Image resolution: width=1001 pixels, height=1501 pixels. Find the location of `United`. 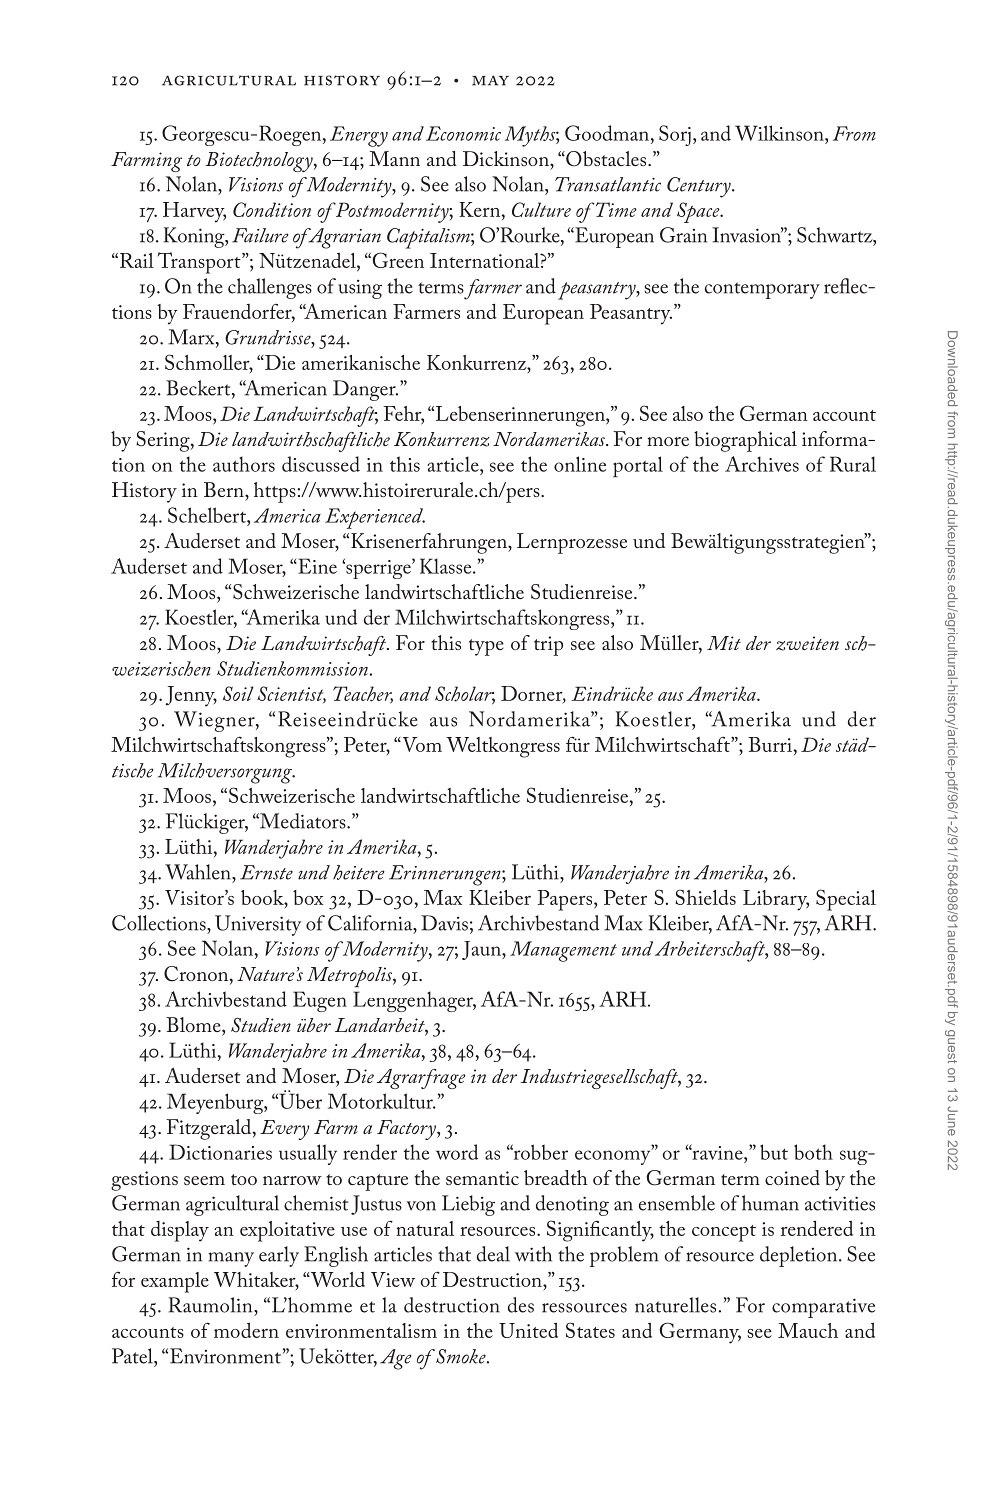

United is located at coordinates (528, 1330).
